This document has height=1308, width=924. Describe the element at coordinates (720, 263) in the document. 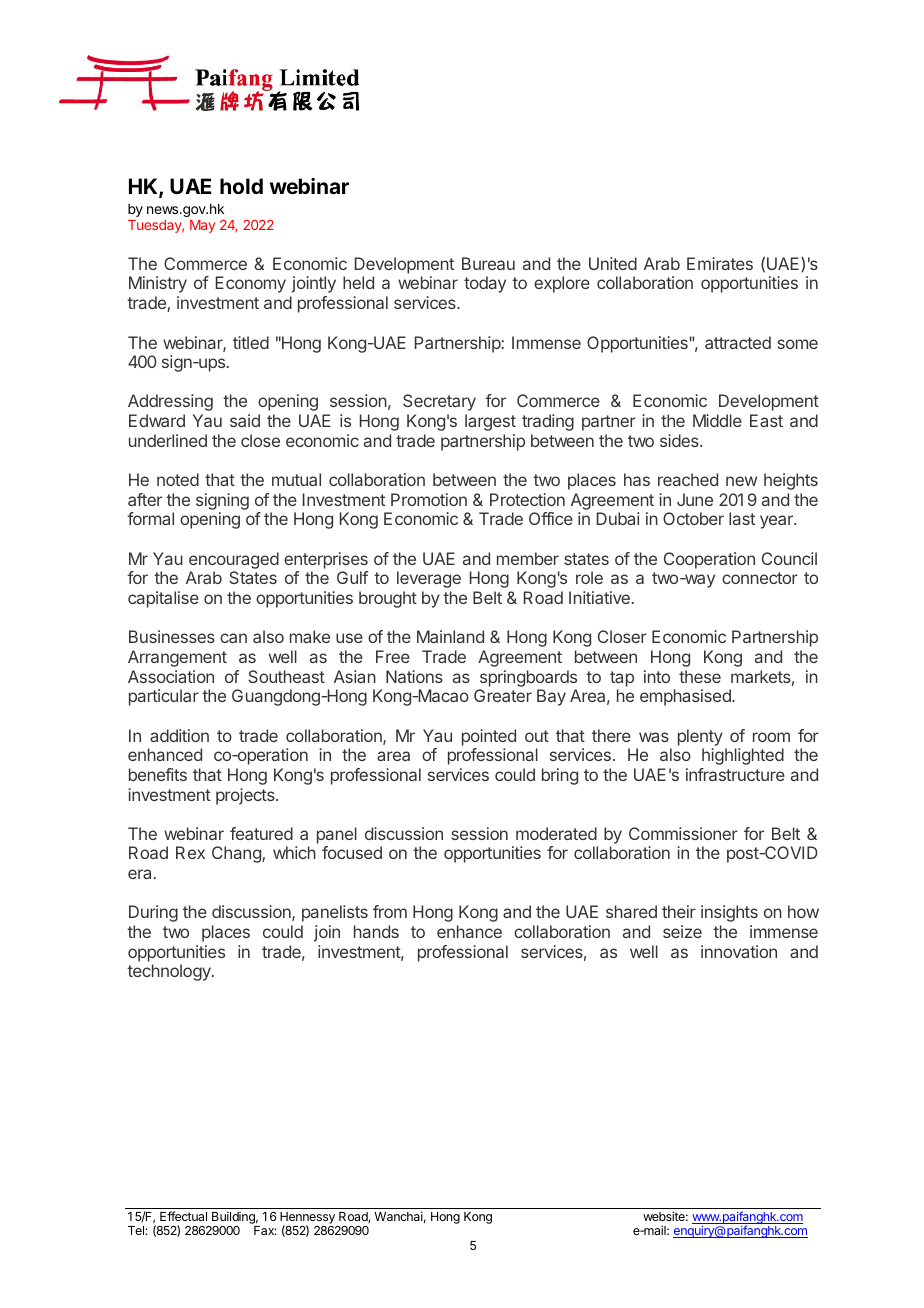

I see `Emirates` at that location.
